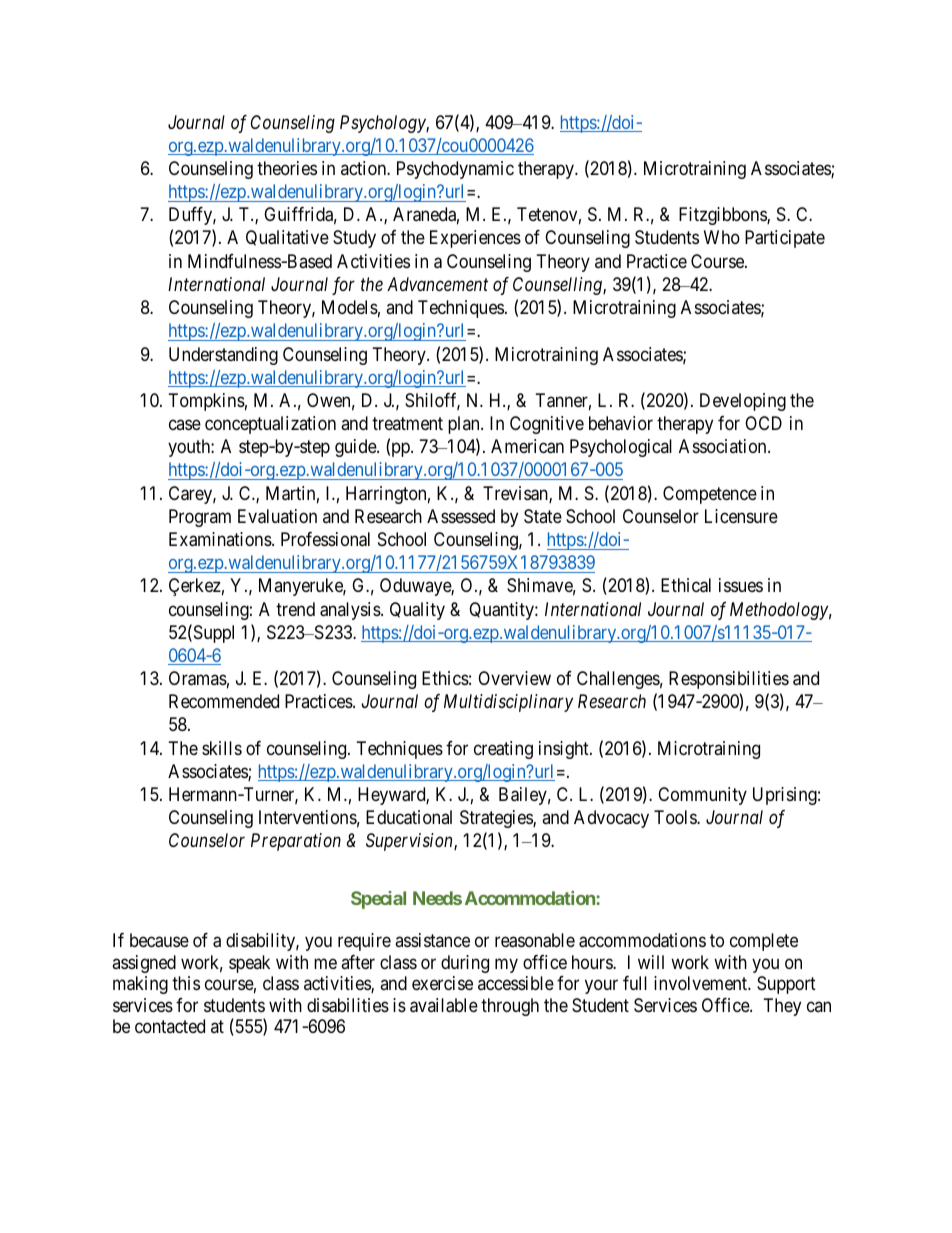 The image size is (952, 1233). I want to click on theories, so click(287, 168).
